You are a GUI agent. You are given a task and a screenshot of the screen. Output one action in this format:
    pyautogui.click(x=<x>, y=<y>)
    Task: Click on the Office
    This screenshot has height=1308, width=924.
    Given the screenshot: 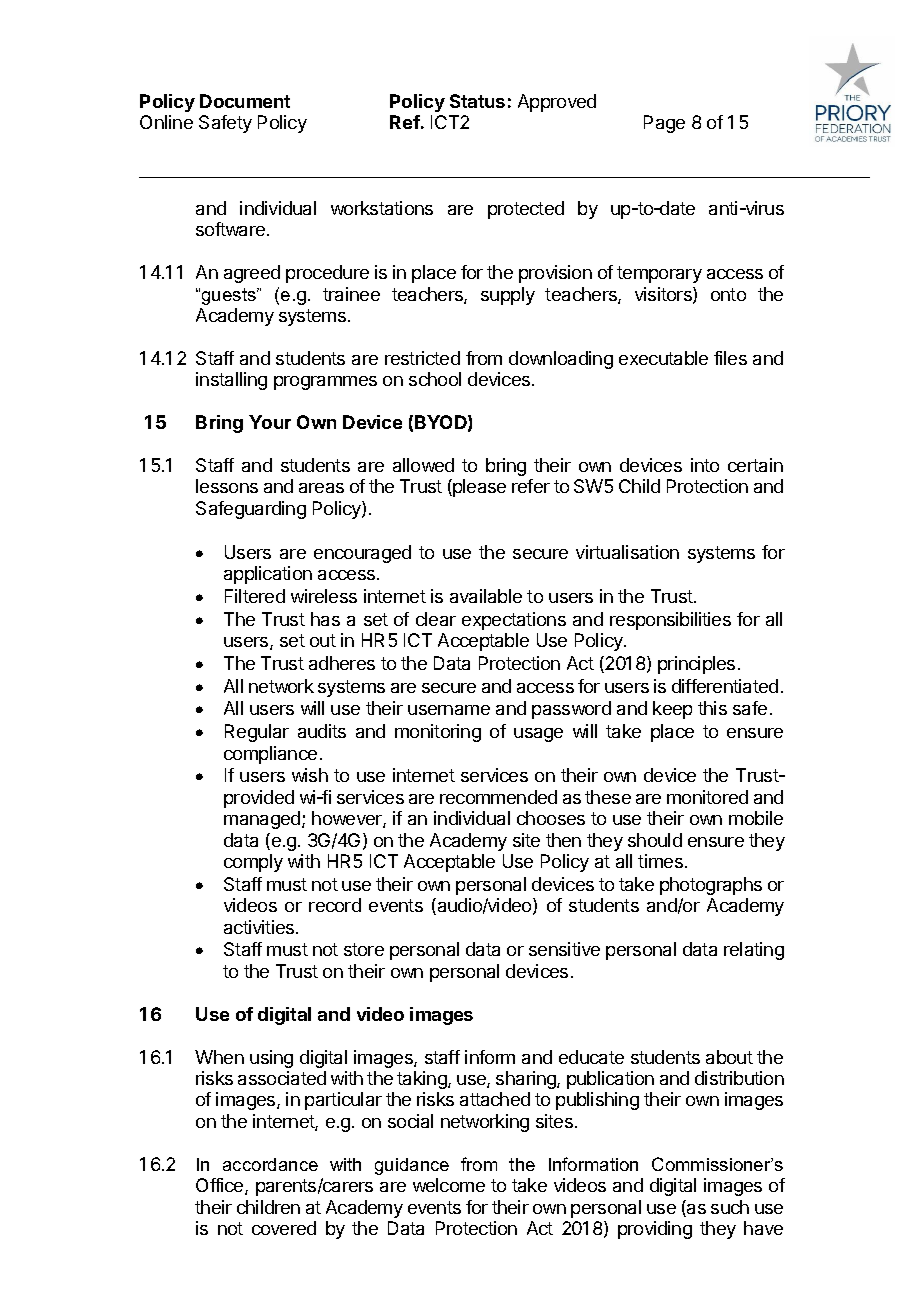 What is the action you would take?
    pyautogui.click(x=221, y=1186)
